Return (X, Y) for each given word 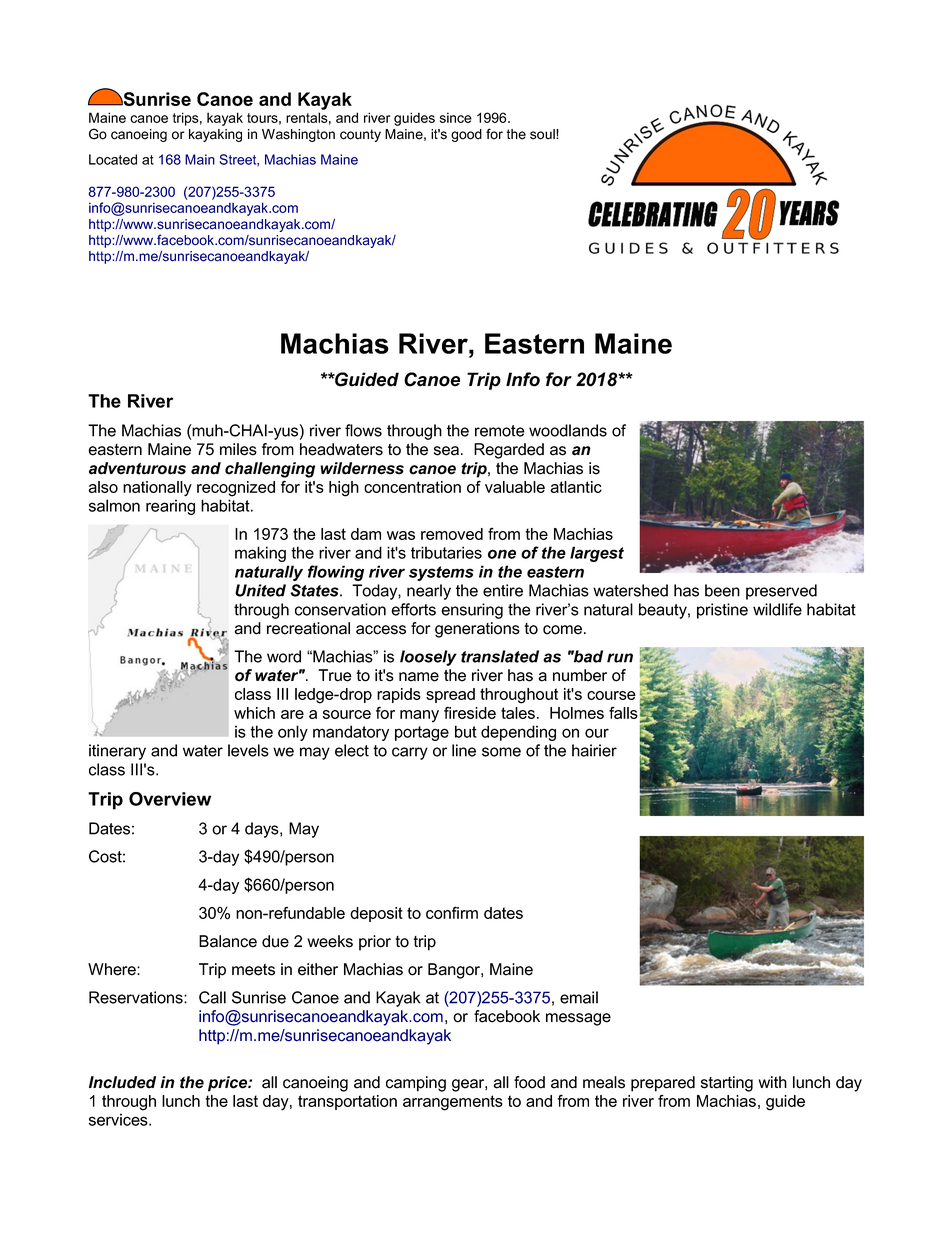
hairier (594, 750)
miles (238, 449)
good (466, 135)
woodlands (568, 430)
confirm (452, 912)
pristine (722, 611)
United (260, 590)
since (456, 117)
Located (113, 159)
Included (122, 1082)
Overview (170, 799)
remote (500, 431)
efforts (413, 609)
